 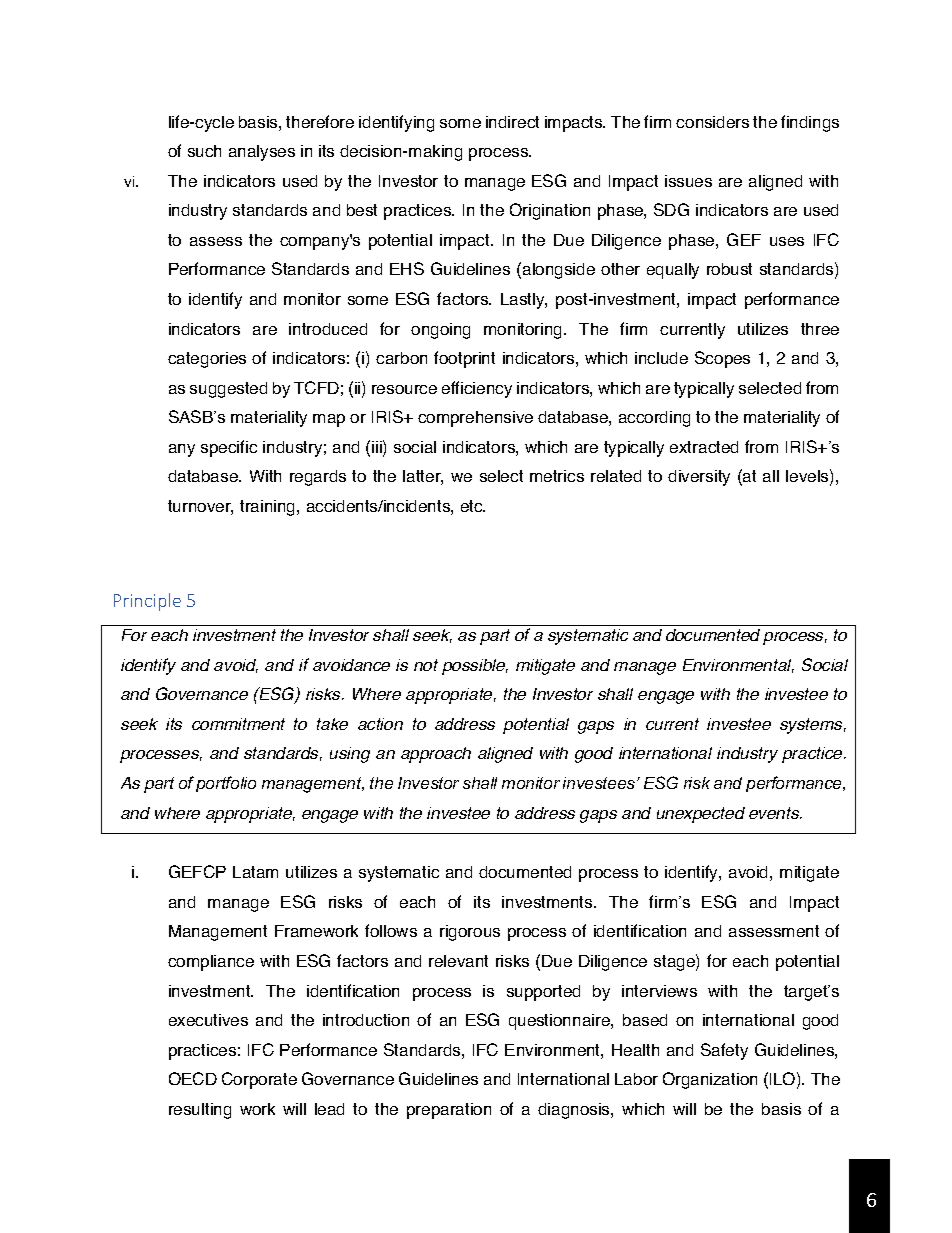 I want to click on Corporate, so click(x=259, y=1080).
